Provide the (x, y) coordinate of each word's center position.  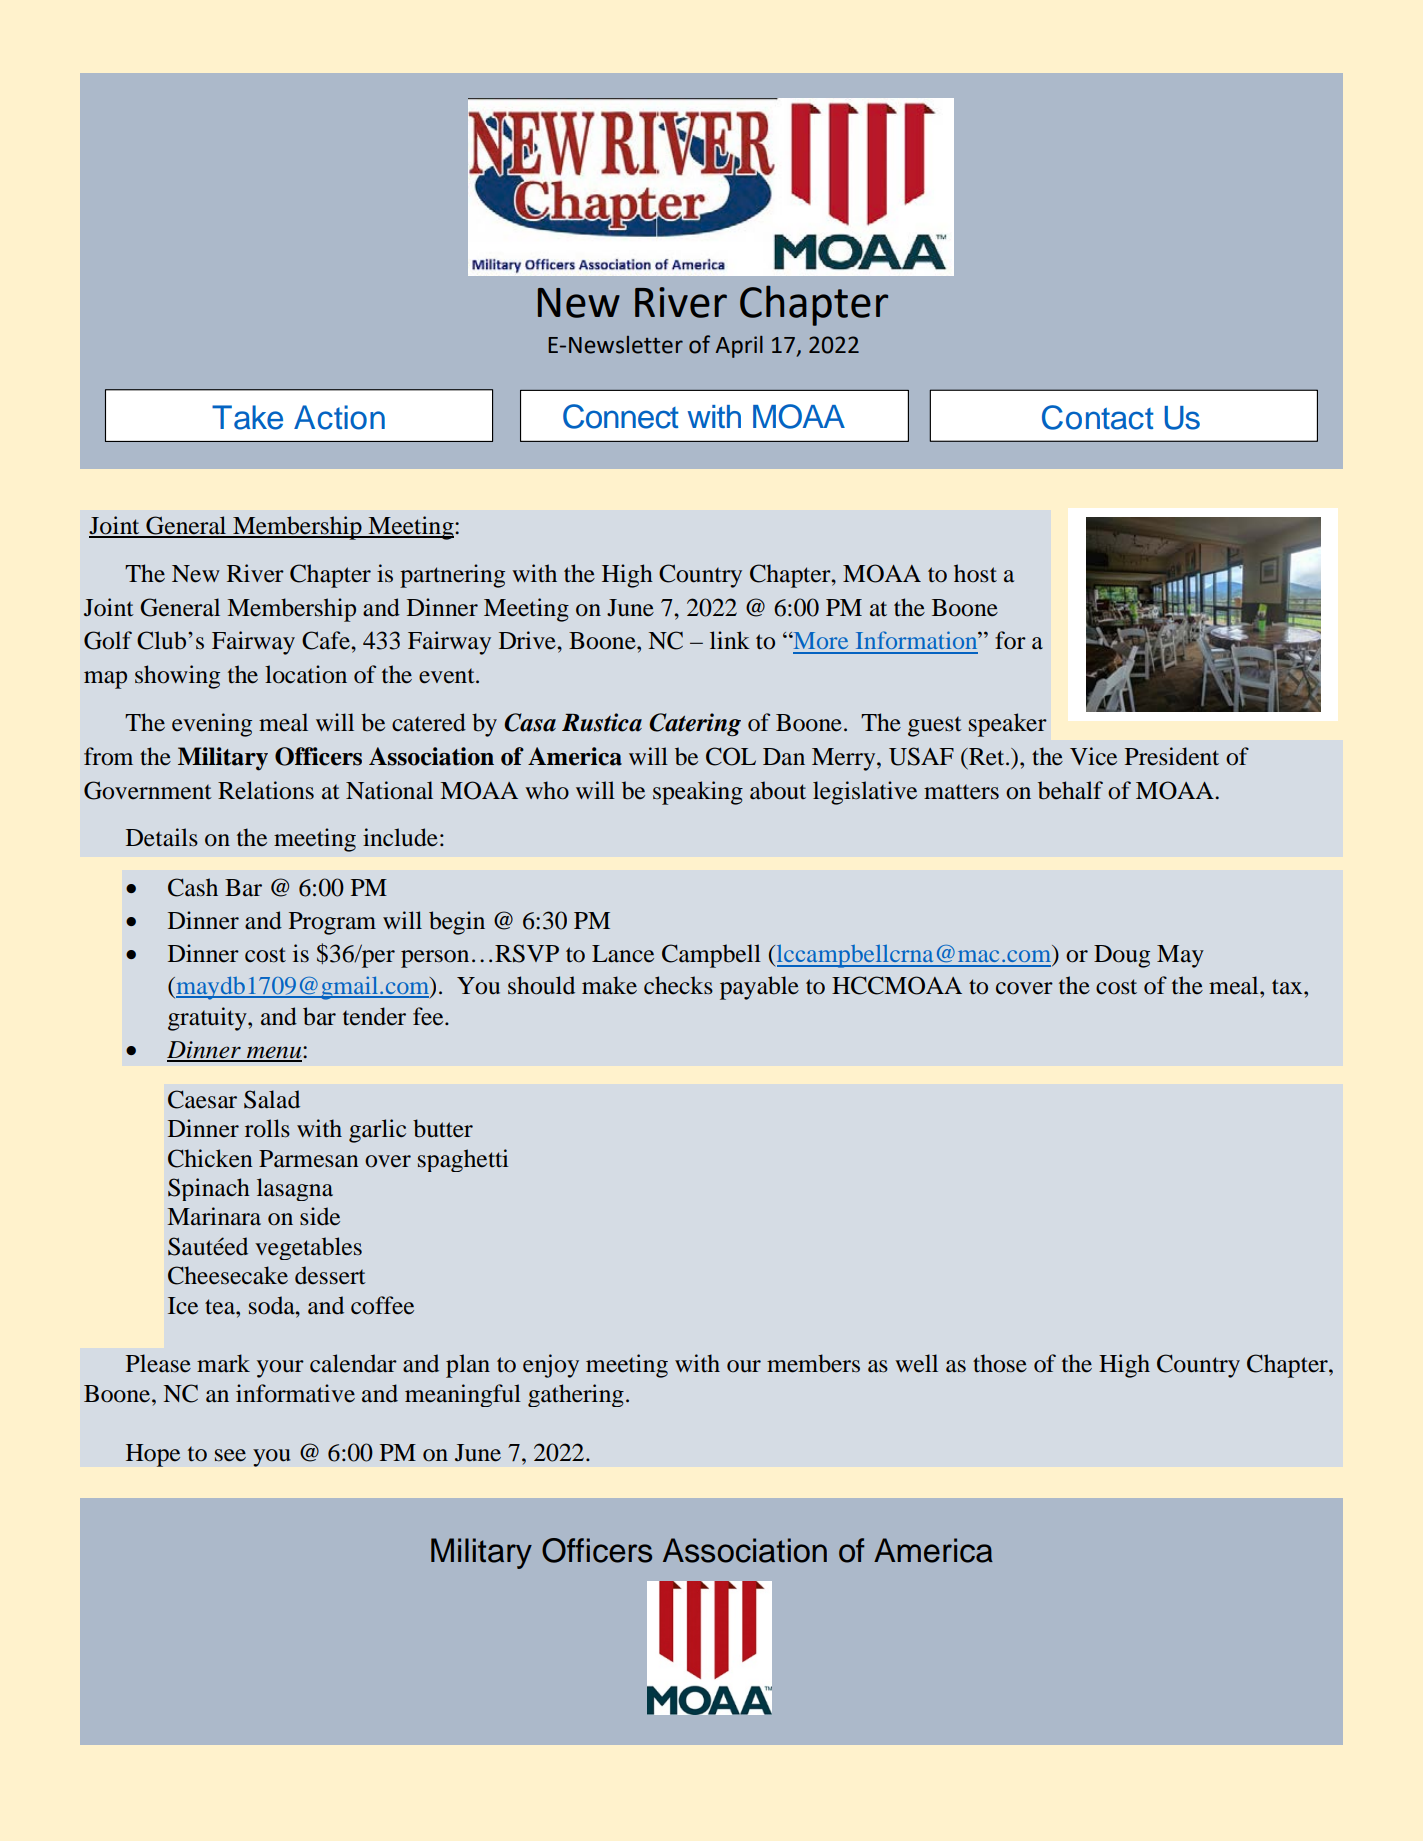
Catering (695, 724)
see (230, 1455)
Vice (1093, 756)
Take (247, 417)
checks (678, 985)
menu (274, 1053)
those (1000, 1363)
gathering (576, 1395)
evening (212, 725)
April (739, 347)
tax (1288, 986)
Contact (1098, 417)
